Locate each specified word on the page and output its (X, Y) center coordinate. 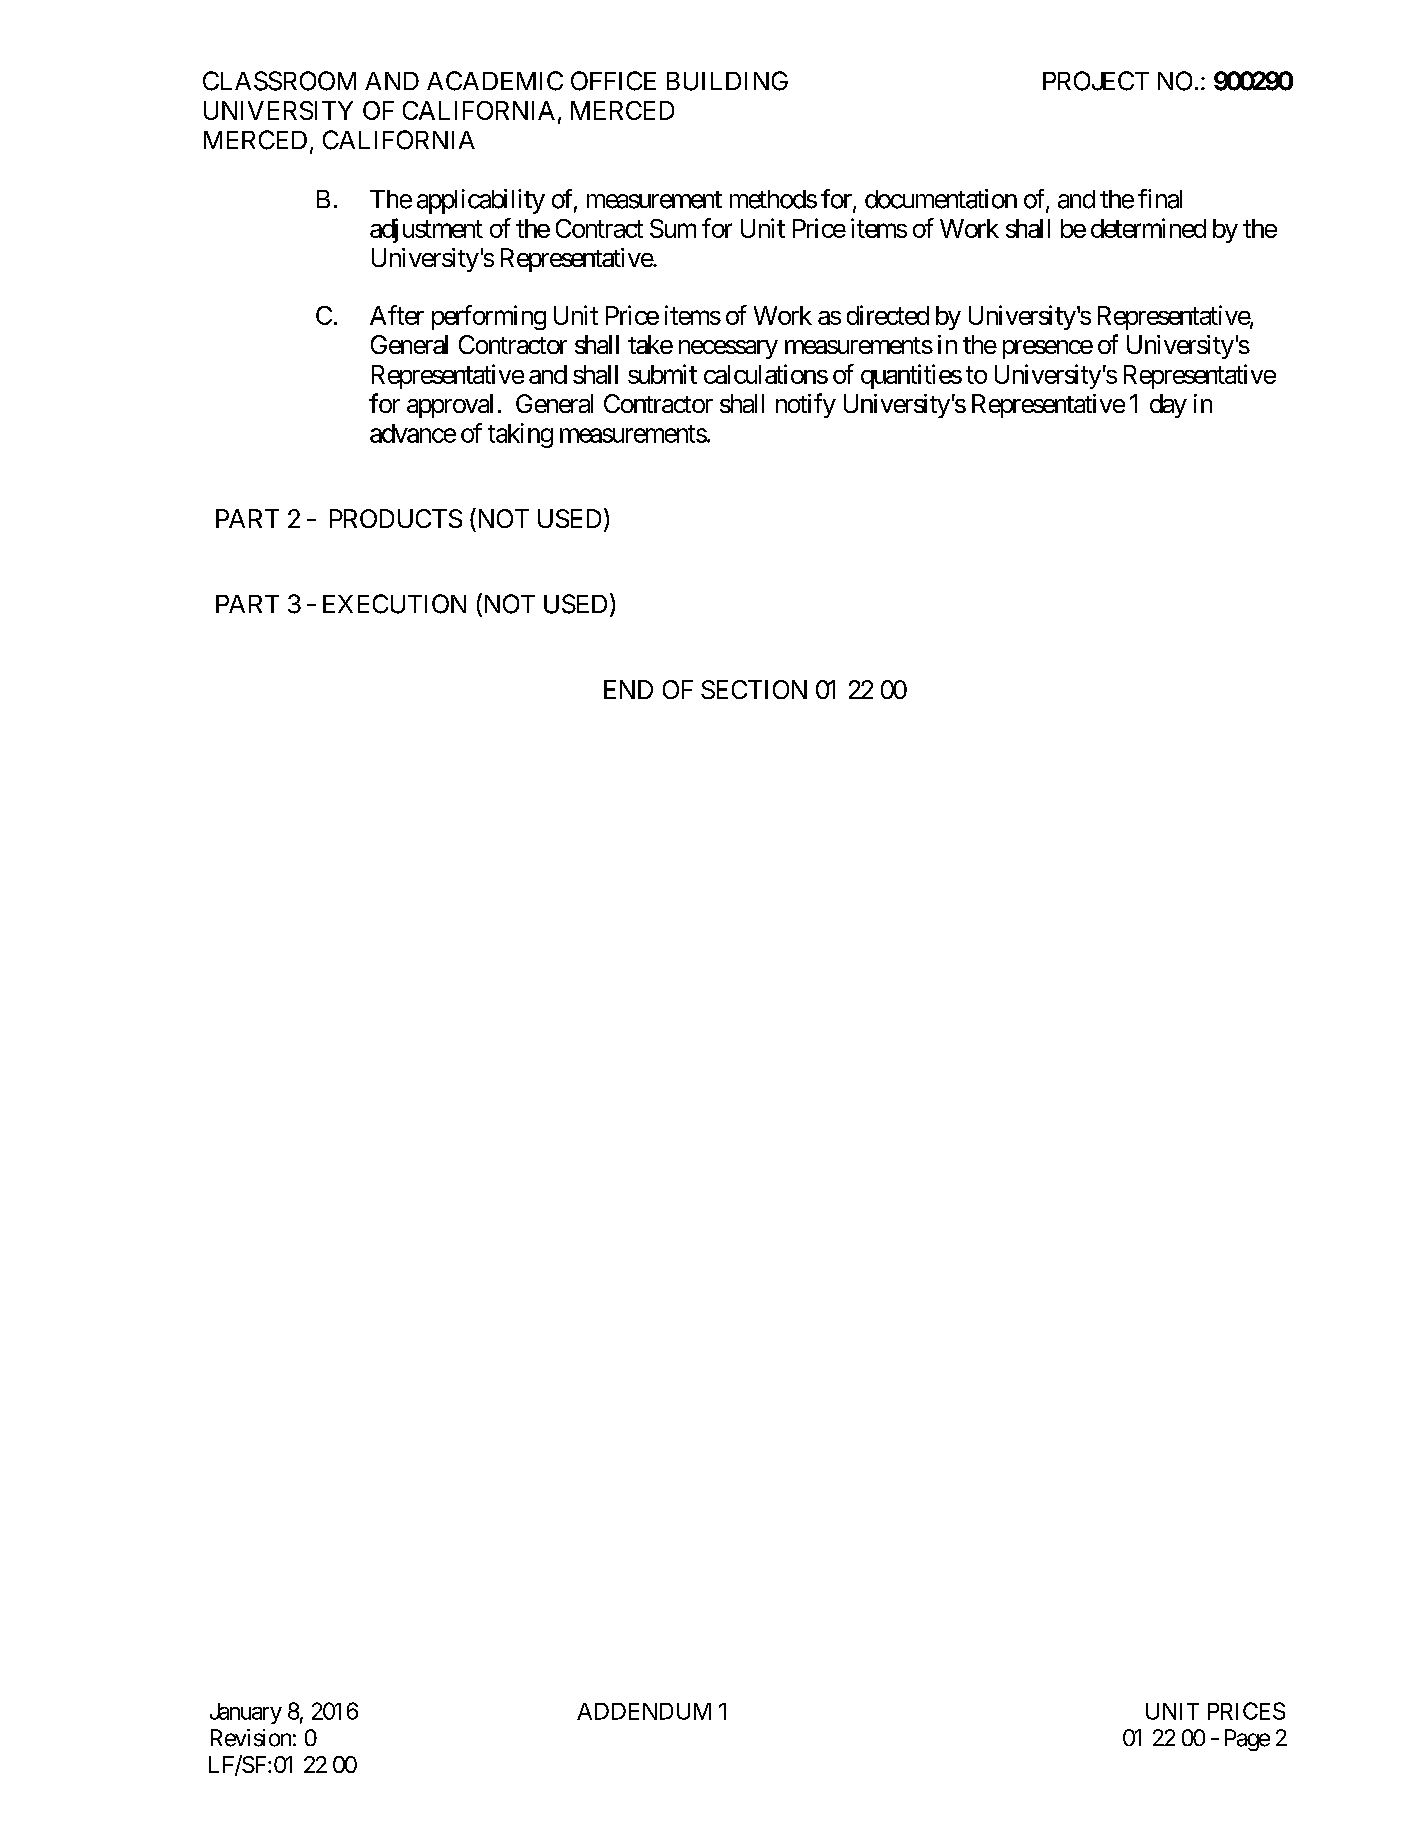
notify (806, 405)
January (246, 1713)
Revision (251, 1738)
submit (662, 374)
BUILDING (727, 81)
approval (450, 406)
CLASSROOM (279, 81)
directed (888, 315)
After (397, 315)
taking (520, 435)
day (1168, 406)
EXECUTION (394, 604)
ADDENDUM (644, 1711)
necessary (728, 349)
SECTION (754, 689)
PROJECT (1096, 81)
